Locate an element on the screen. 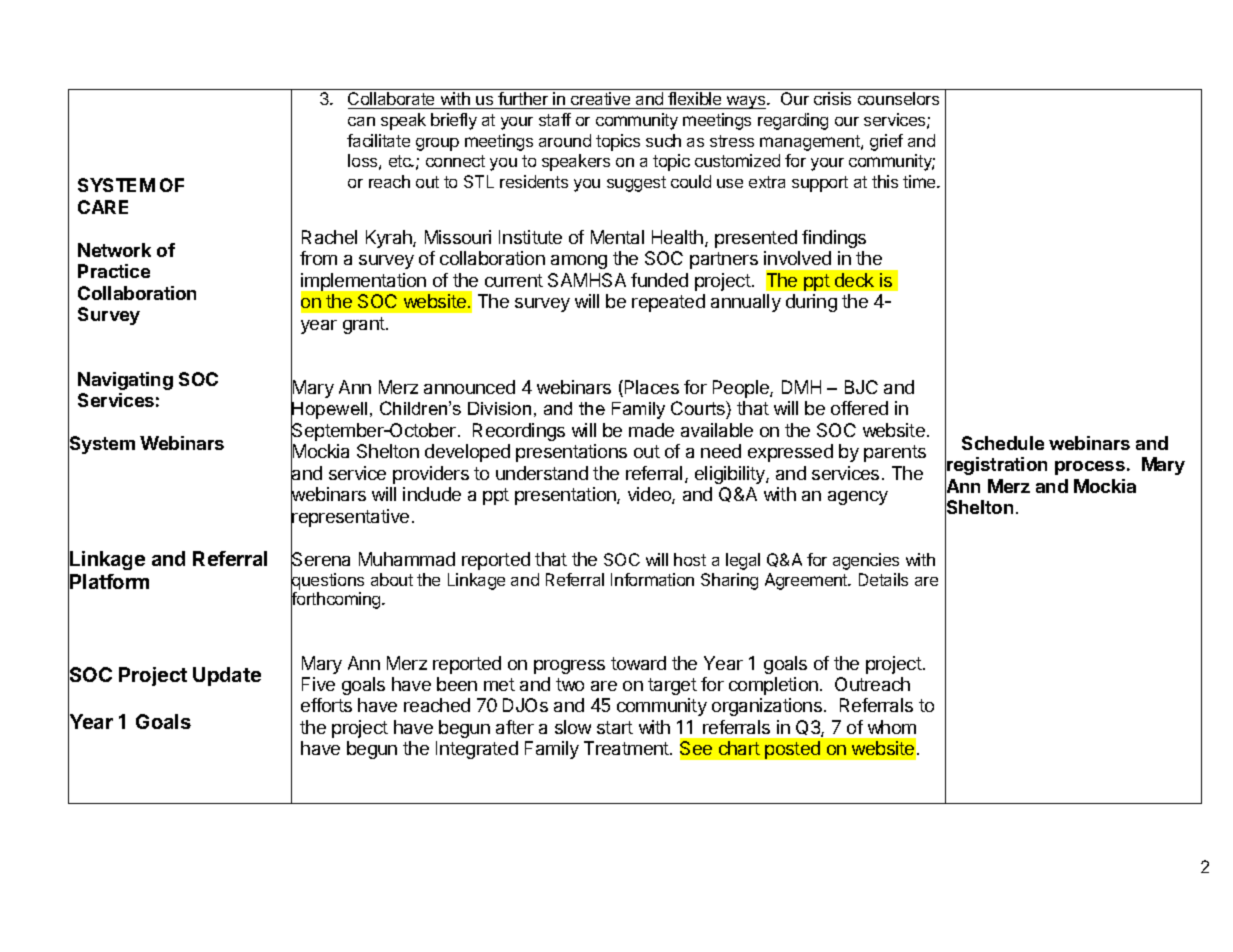 The height and width of the screenshot is (952, 1233). SAMHSA is located at coordinates (587, 280).
